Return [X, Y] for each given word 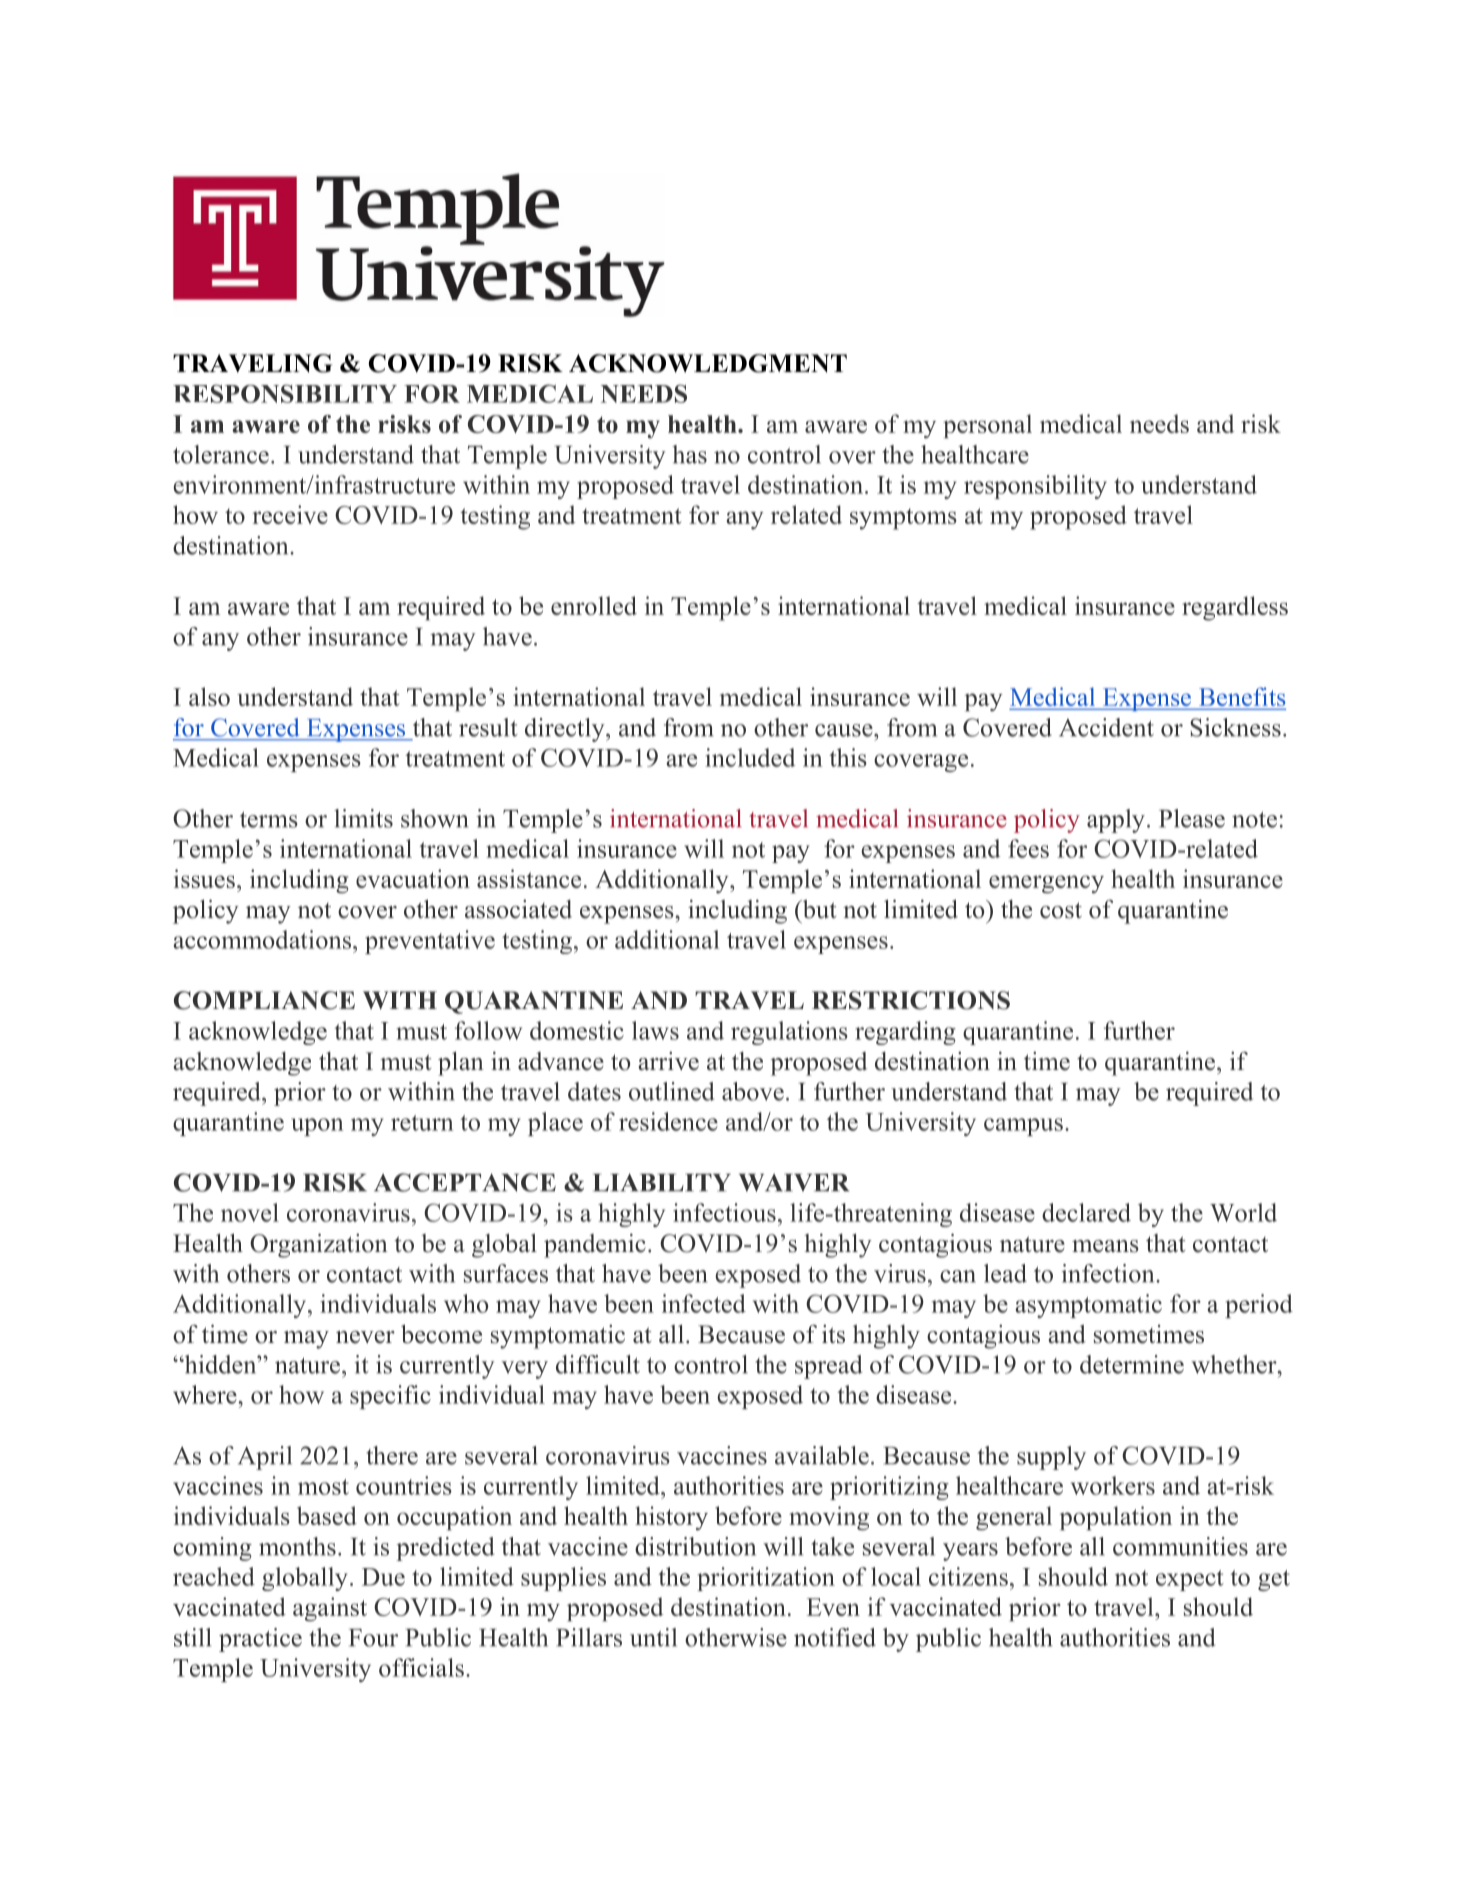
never [365, 1337]
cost [1061, 910]
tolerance [221, 454]
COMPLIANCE [264, 1000]
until [653, 1637]
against [330, 1609]
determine [1132, 1364]
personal [987, 426]
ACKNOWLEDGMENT [708, 363]
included [750, 757]
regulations [789, 1033]
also [209, 696]
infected [704, 1303]
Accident [1106, 727]
